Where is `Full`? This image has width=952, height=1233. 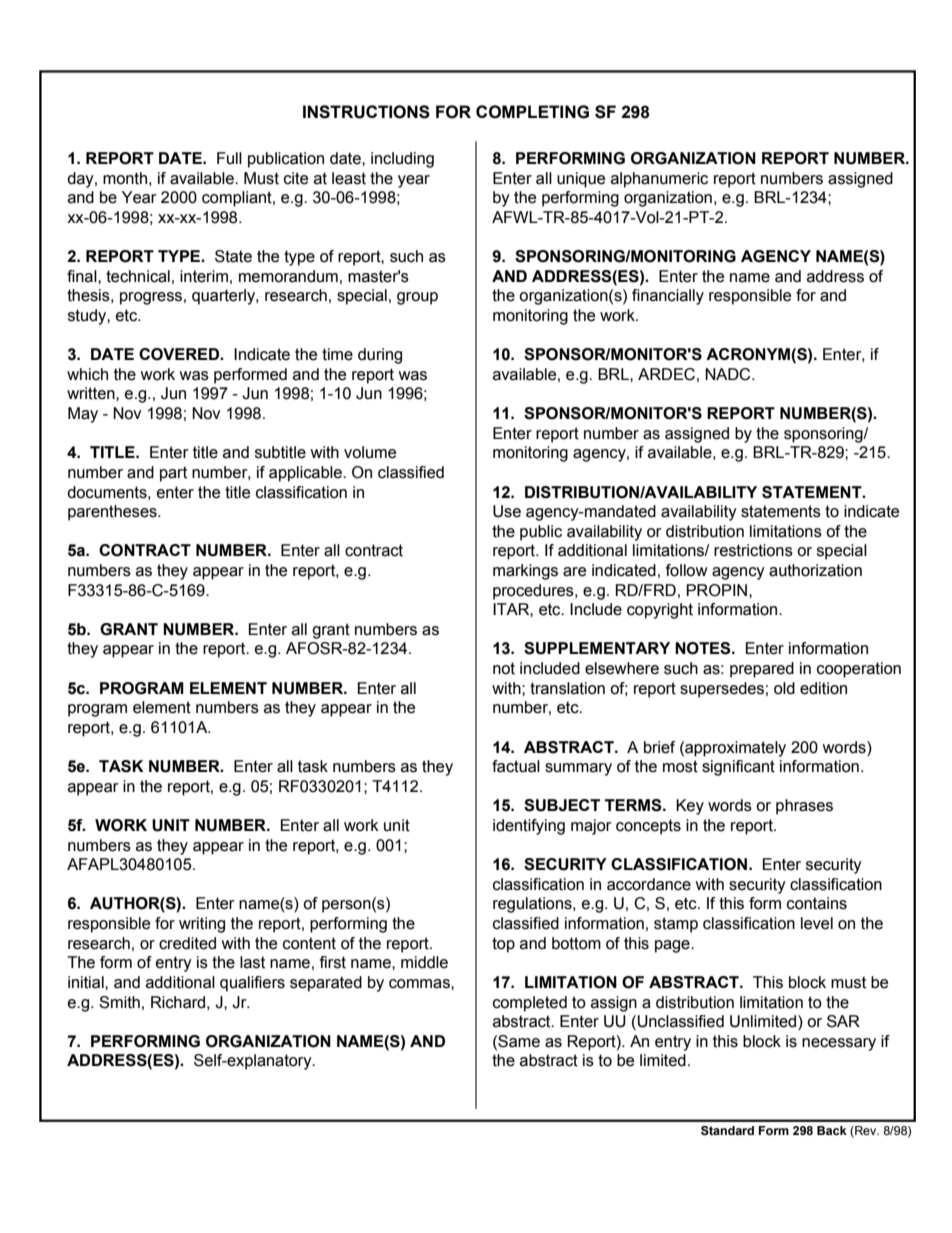 Full is located at coordinates (229, 158).
